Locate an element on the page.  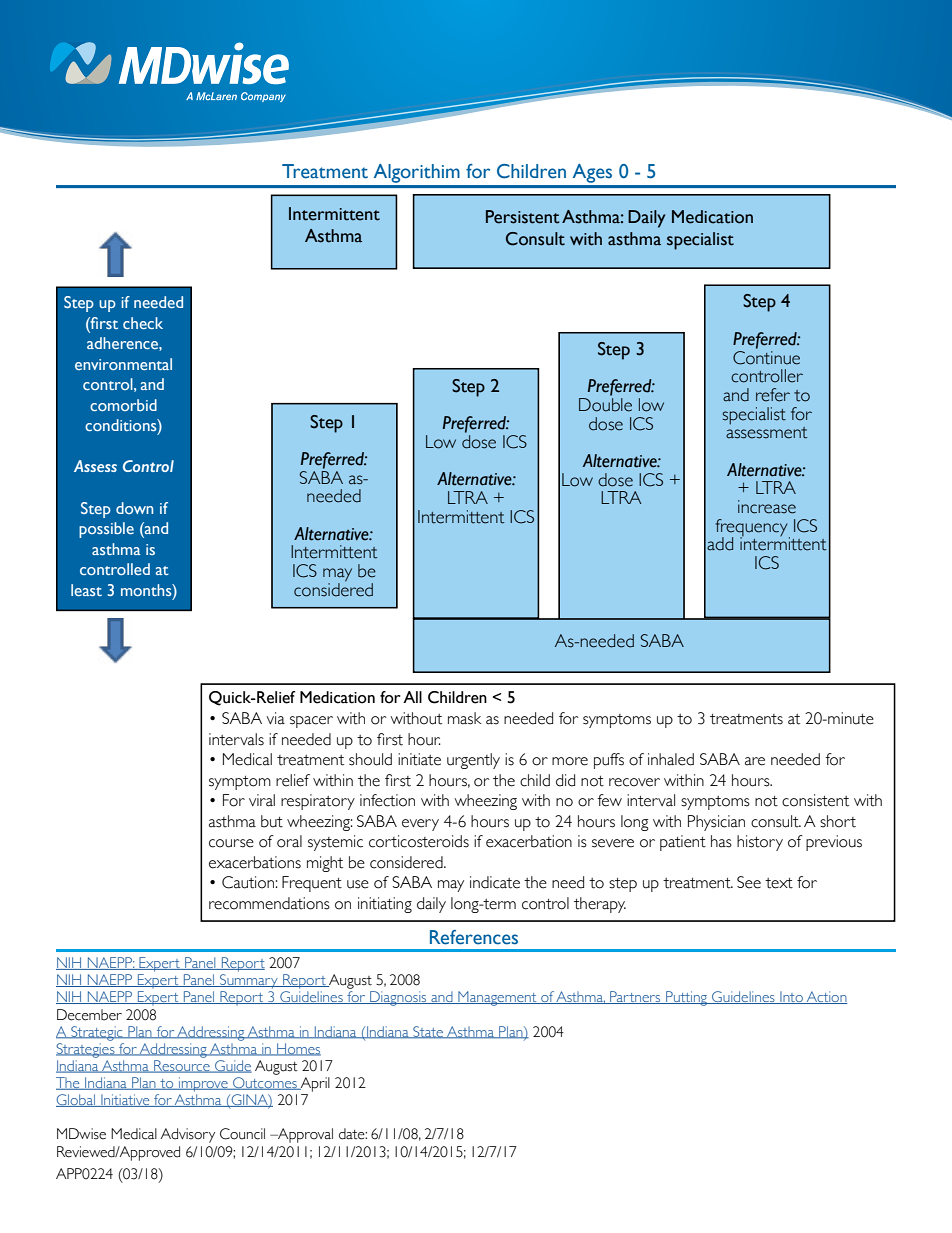
All is located at coordinates (412, 697).
